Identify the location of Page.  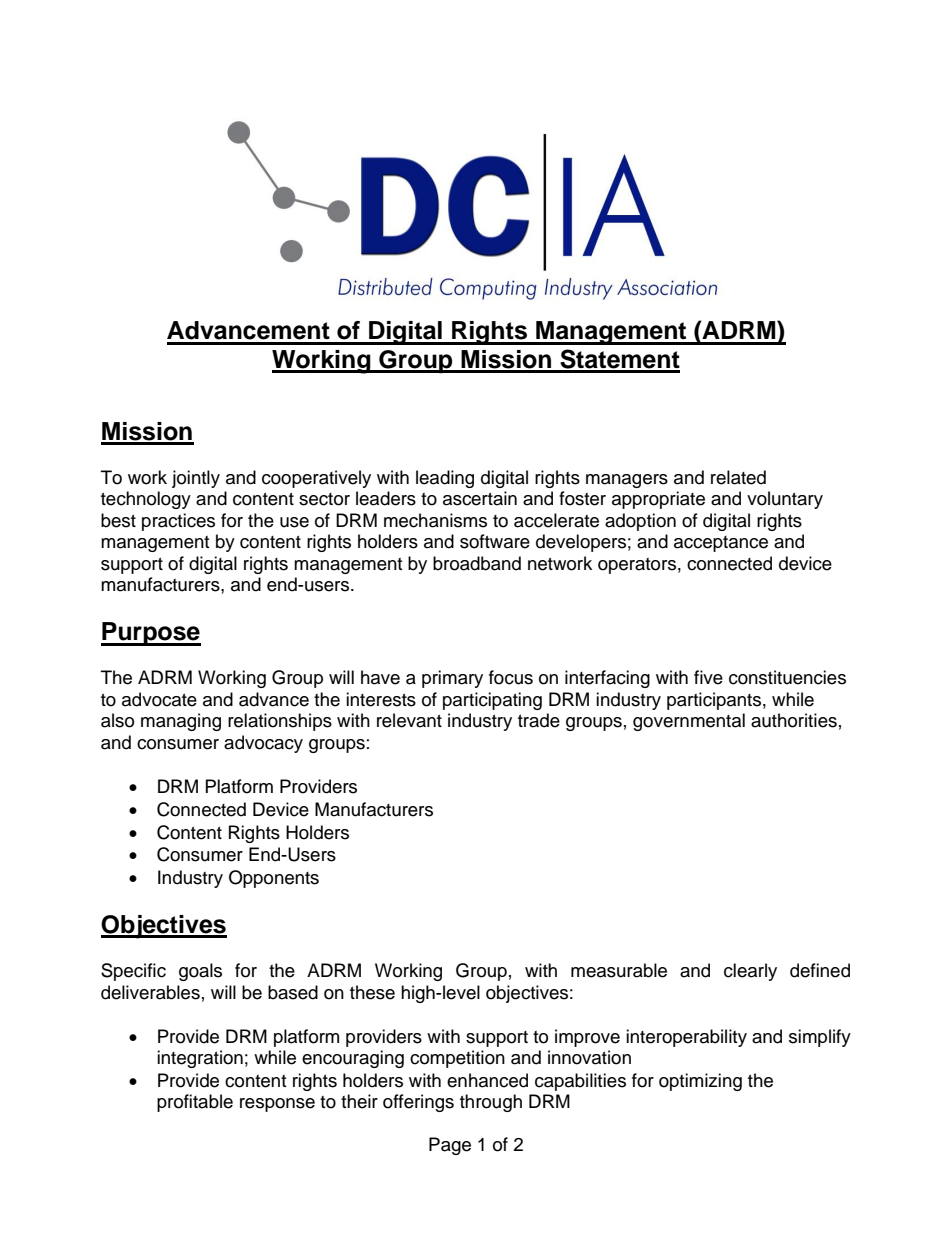
(450, 1146).
